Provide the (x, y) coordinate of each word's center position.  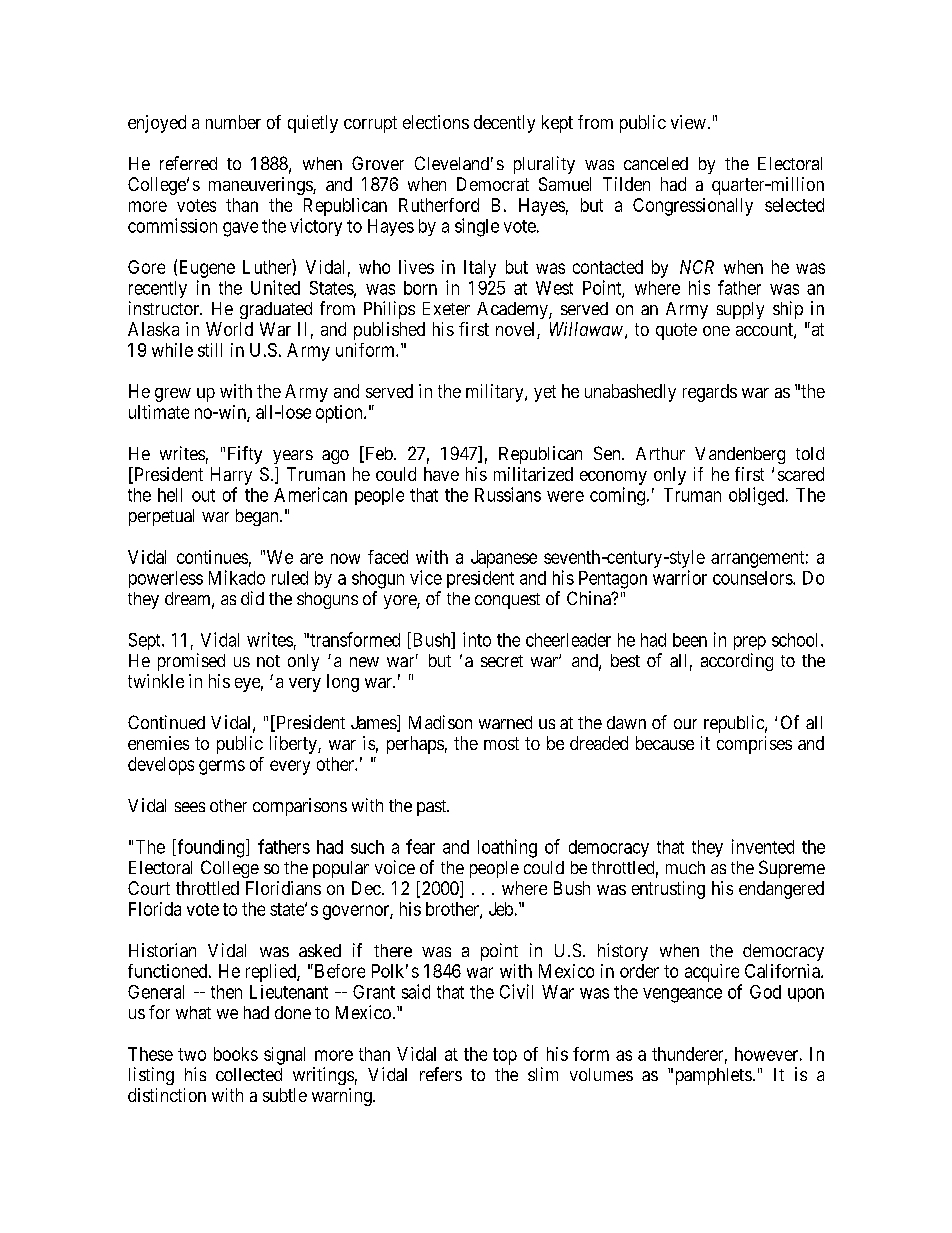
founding (211, 848)
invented (763, 846)
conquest (507, 601)
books (236, 1054)
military (496, 393)
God (765, 992)
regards (710, 393)
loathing (507, 848)
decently (504, 124)
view (688, 122)
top (505, 1056)
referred (188, 163)
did (252, 598)
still (210, 350)
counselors (753, 578)
